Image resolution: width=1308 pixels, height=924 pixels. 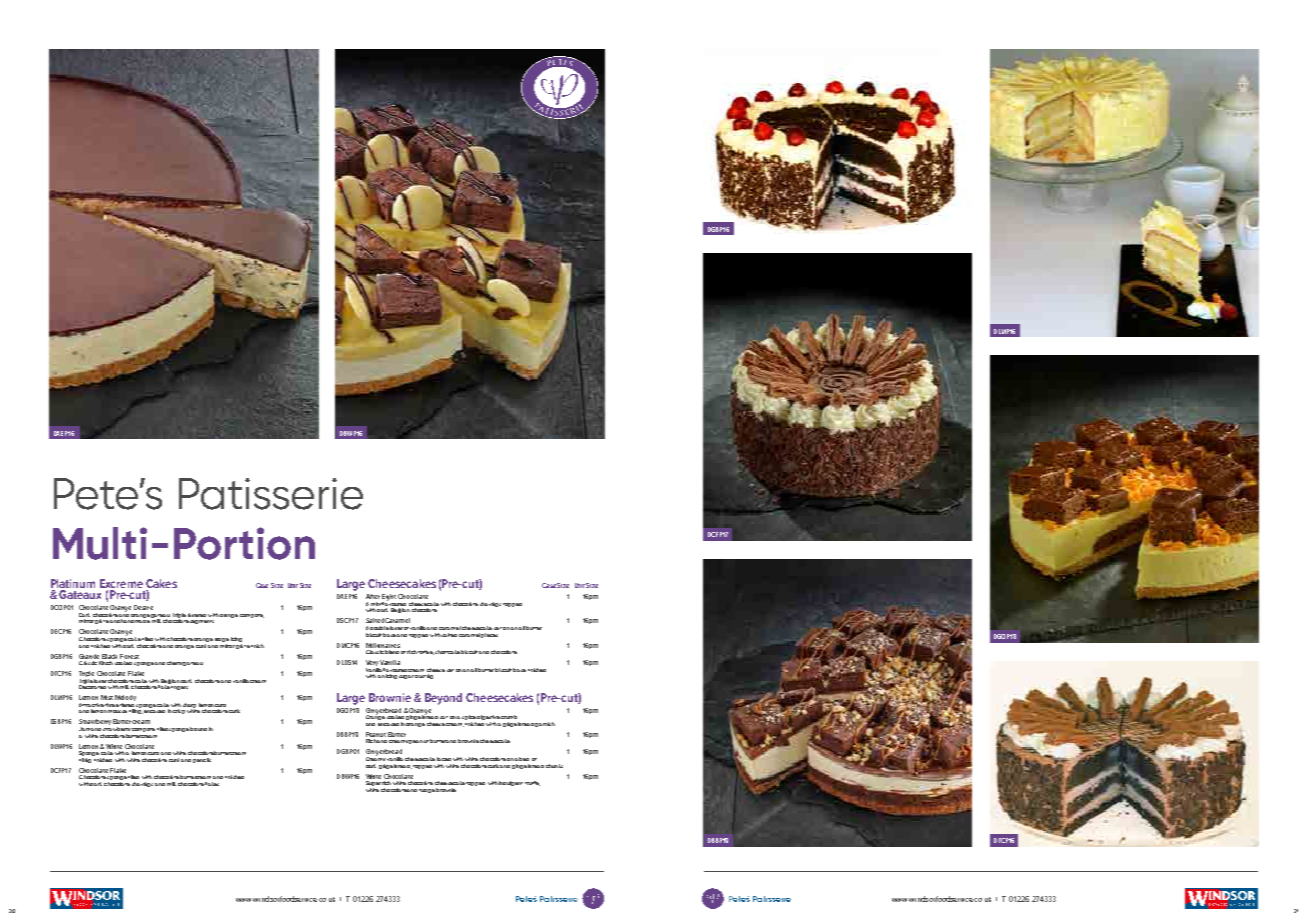 What do you see at coordinates (383, 645) in the image?
I see `Millionaires` at bounding box center [383, 645].
